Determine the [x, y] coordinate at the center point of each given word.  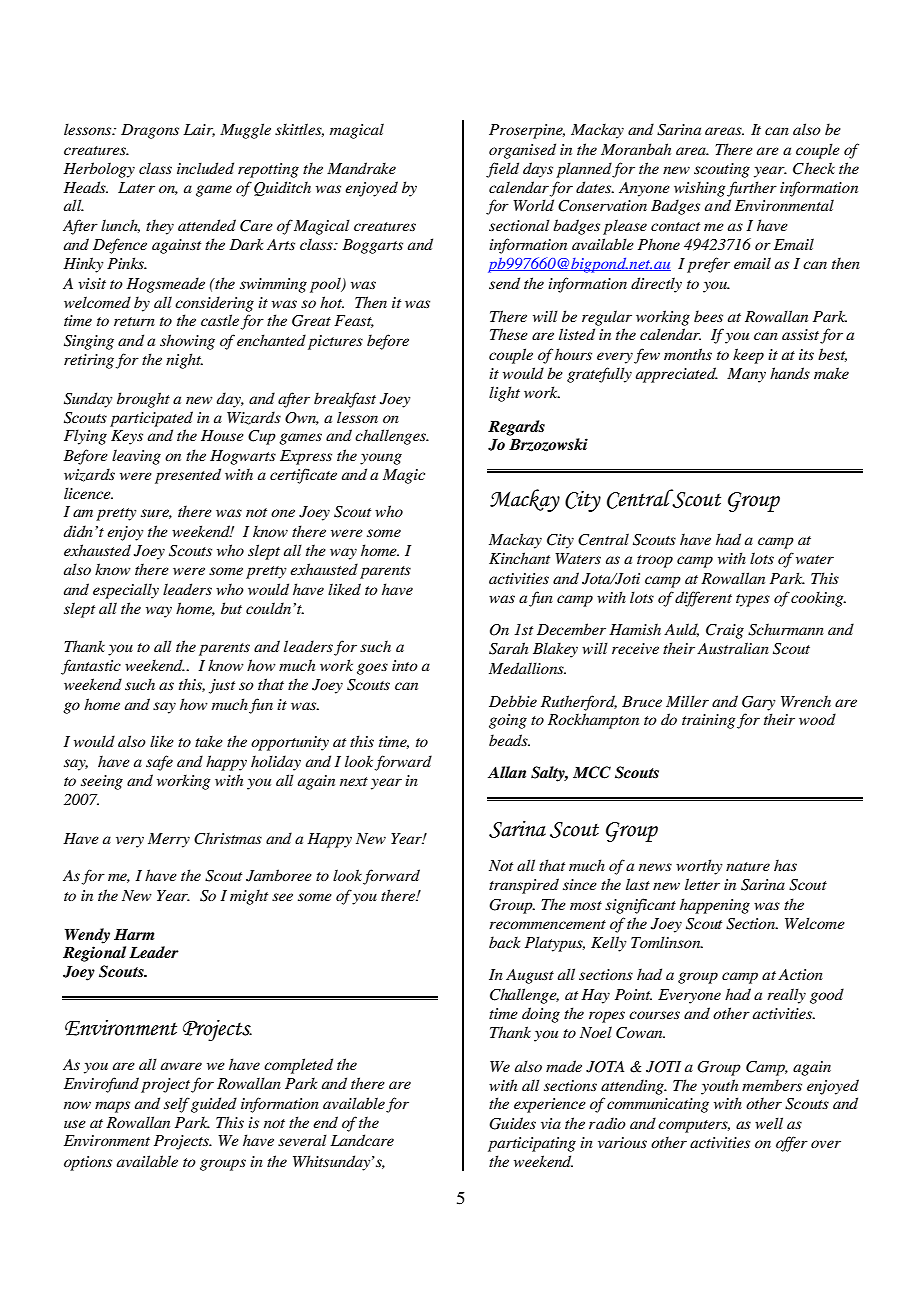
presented [188, 476]
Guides [512, 1123]
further [752, 189]
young [381, 459]
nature [748, 866]
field [502, 170]
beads [509, 740]
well [769, 1123]
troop [655, 561]
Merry [169, 840]
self [177, 1105]
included [205, 168]
